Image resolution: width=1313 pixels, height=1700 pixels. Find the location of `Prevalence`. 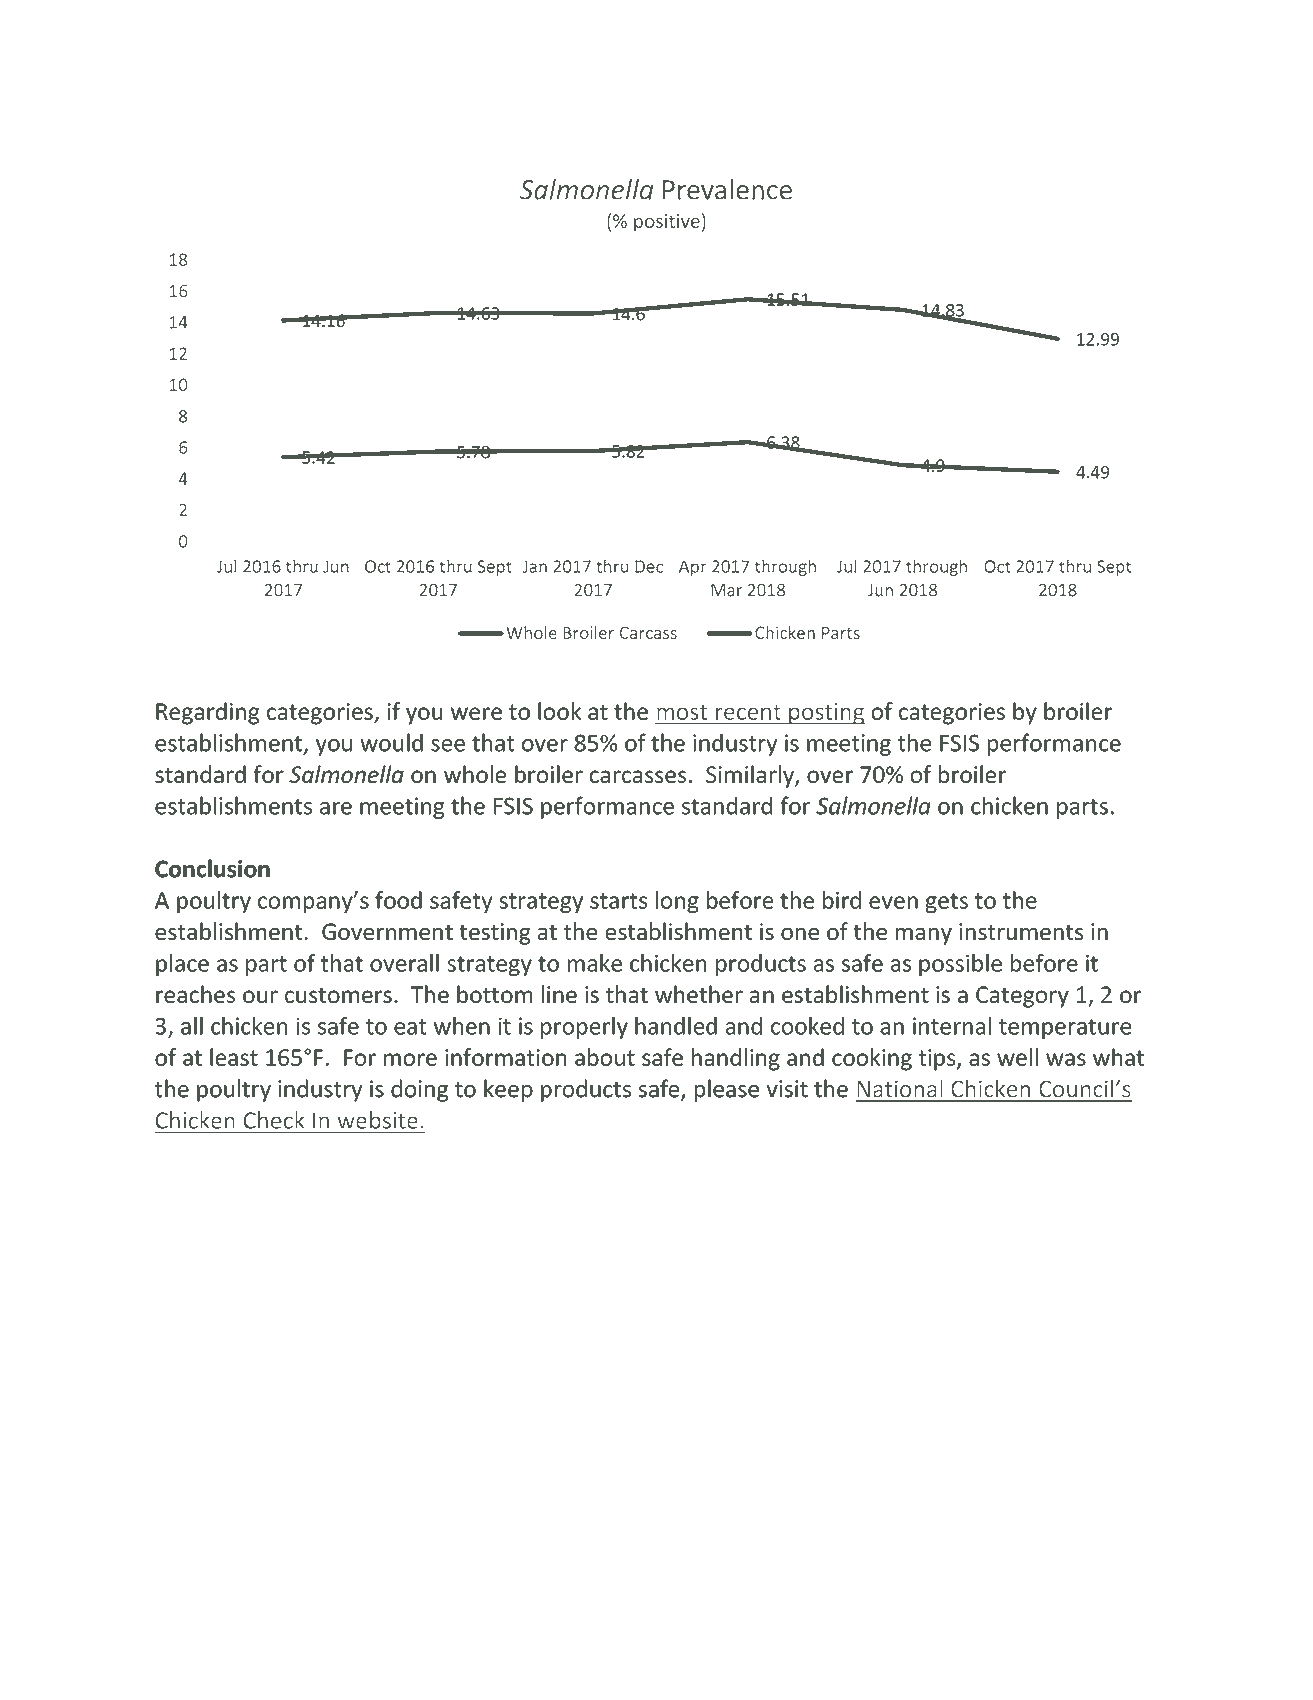

Prevalence is located at coordinates (727, 189).
